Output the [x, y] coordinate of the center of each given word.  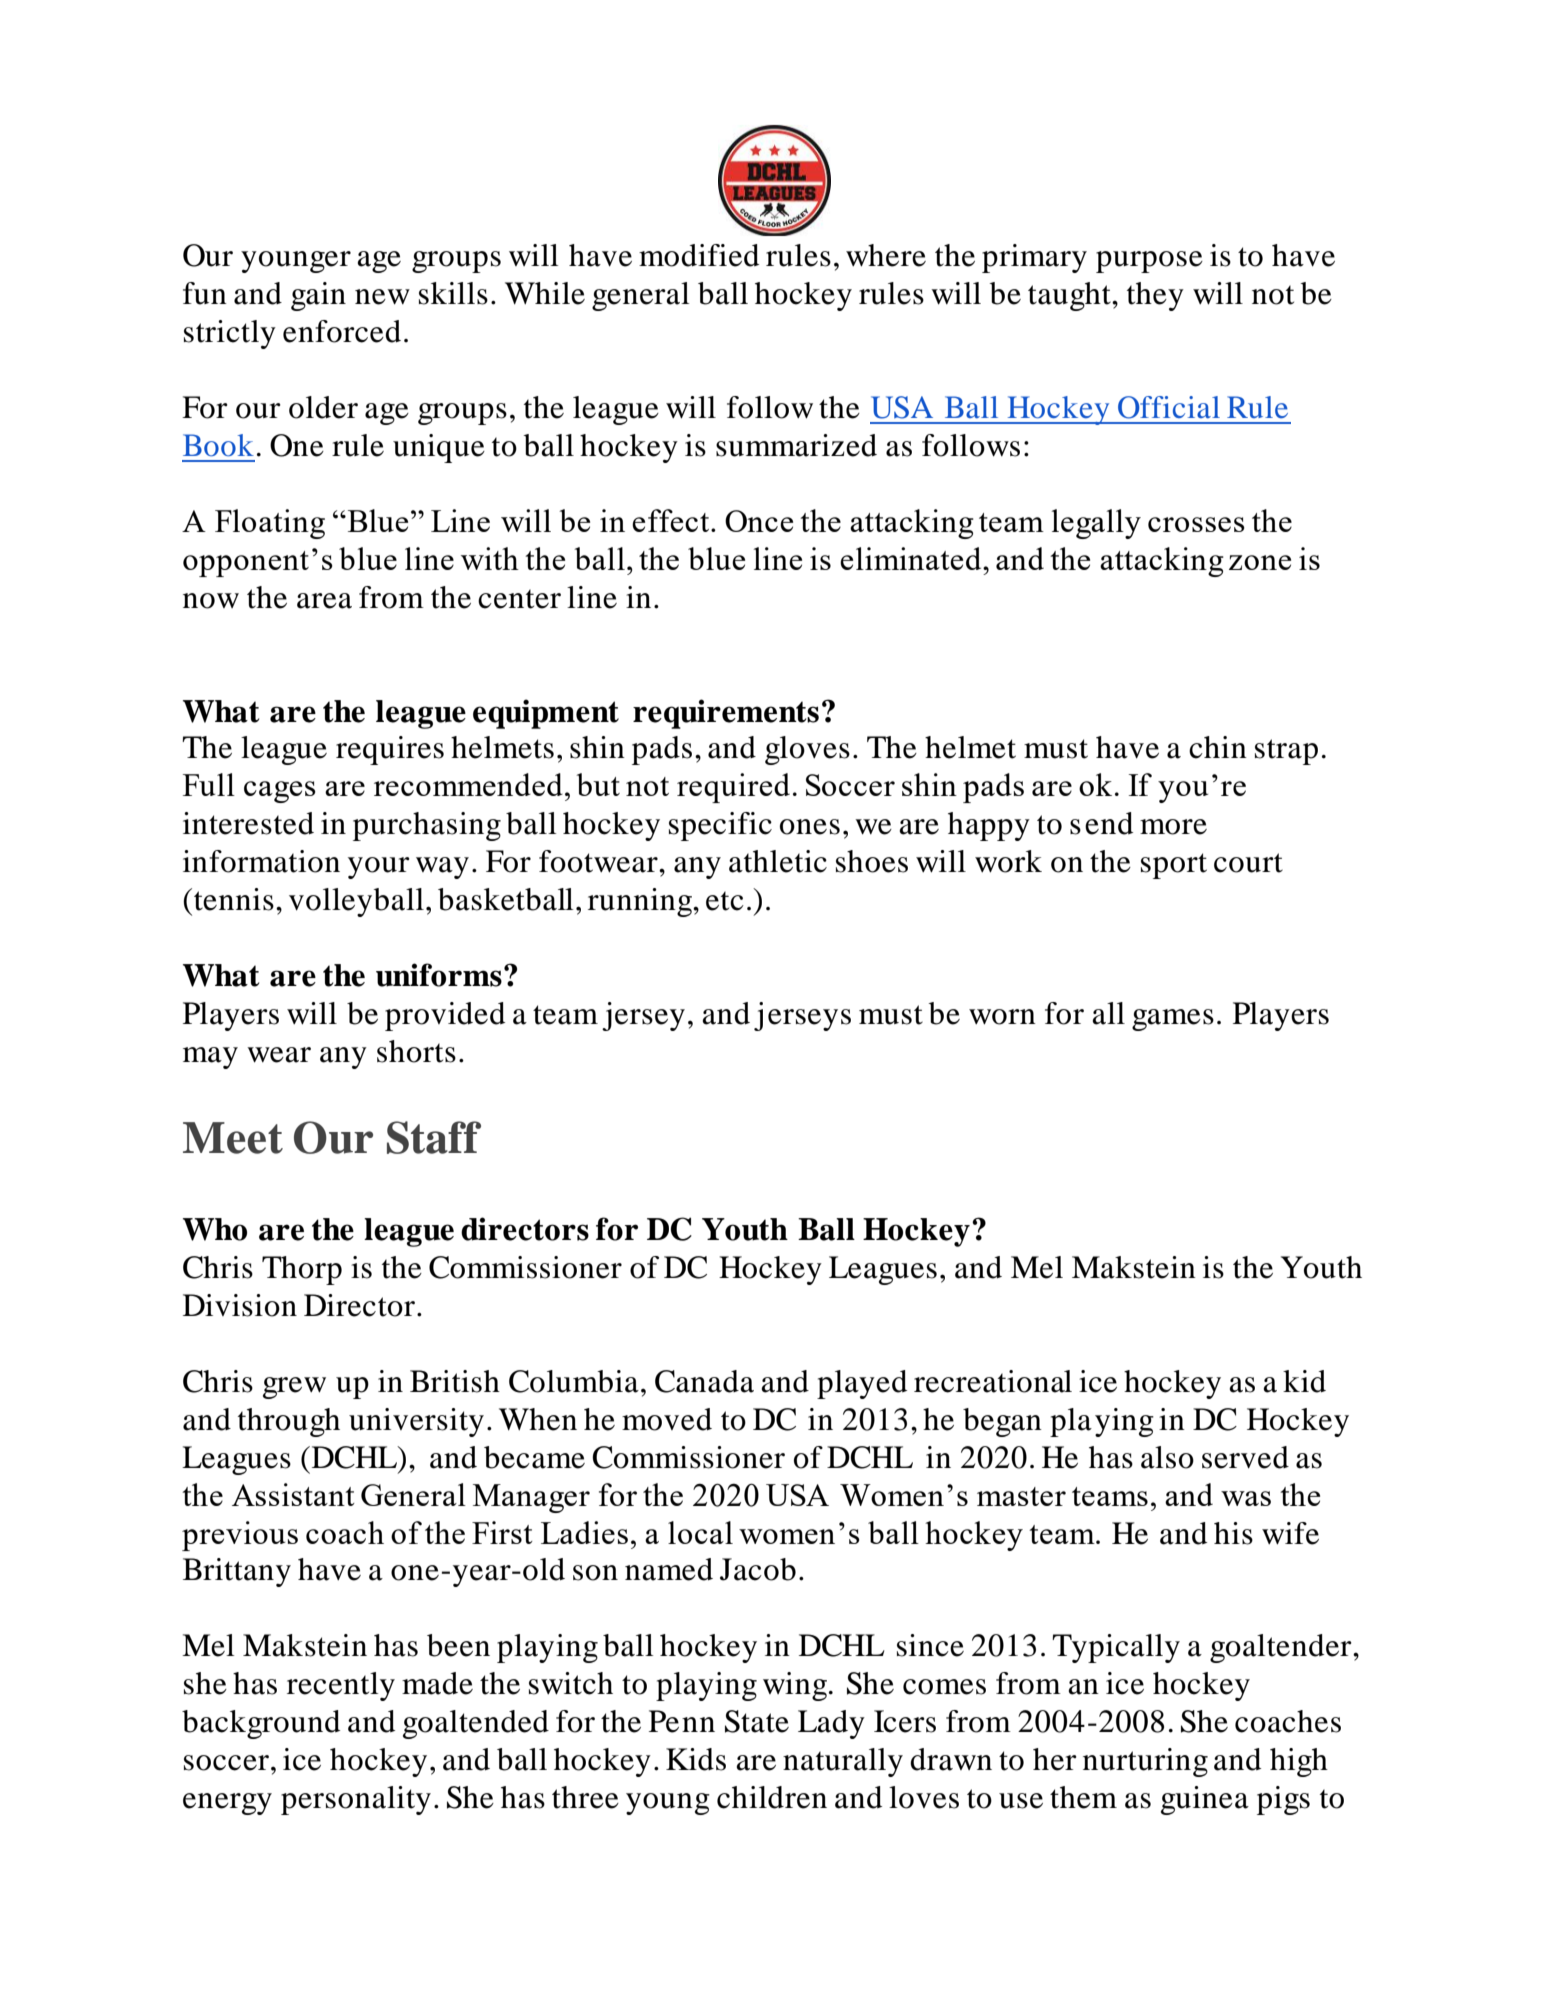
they [1155, 296]
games [1173, 1020]
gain [318, 296]
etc [725, 901]
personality [356, 1800]
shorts [416, 1051]
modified [699, 255]
